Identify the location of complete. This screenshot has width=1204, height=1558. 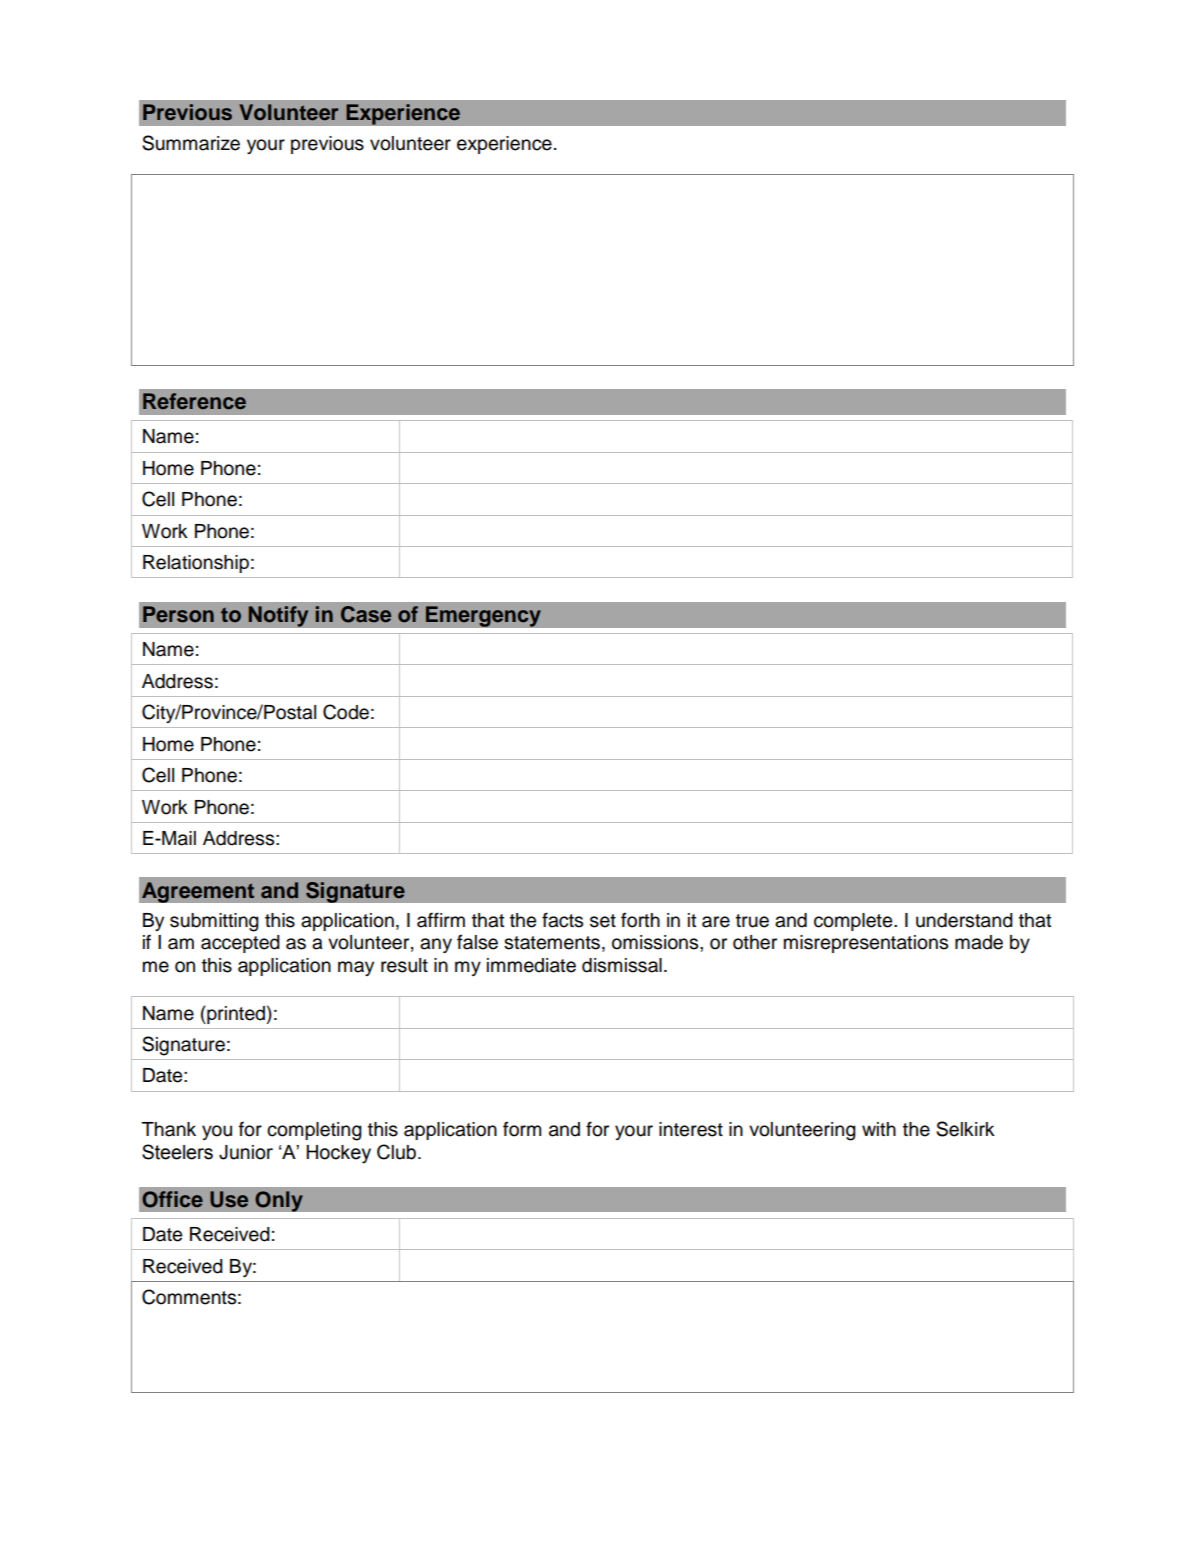
(854, 922).
